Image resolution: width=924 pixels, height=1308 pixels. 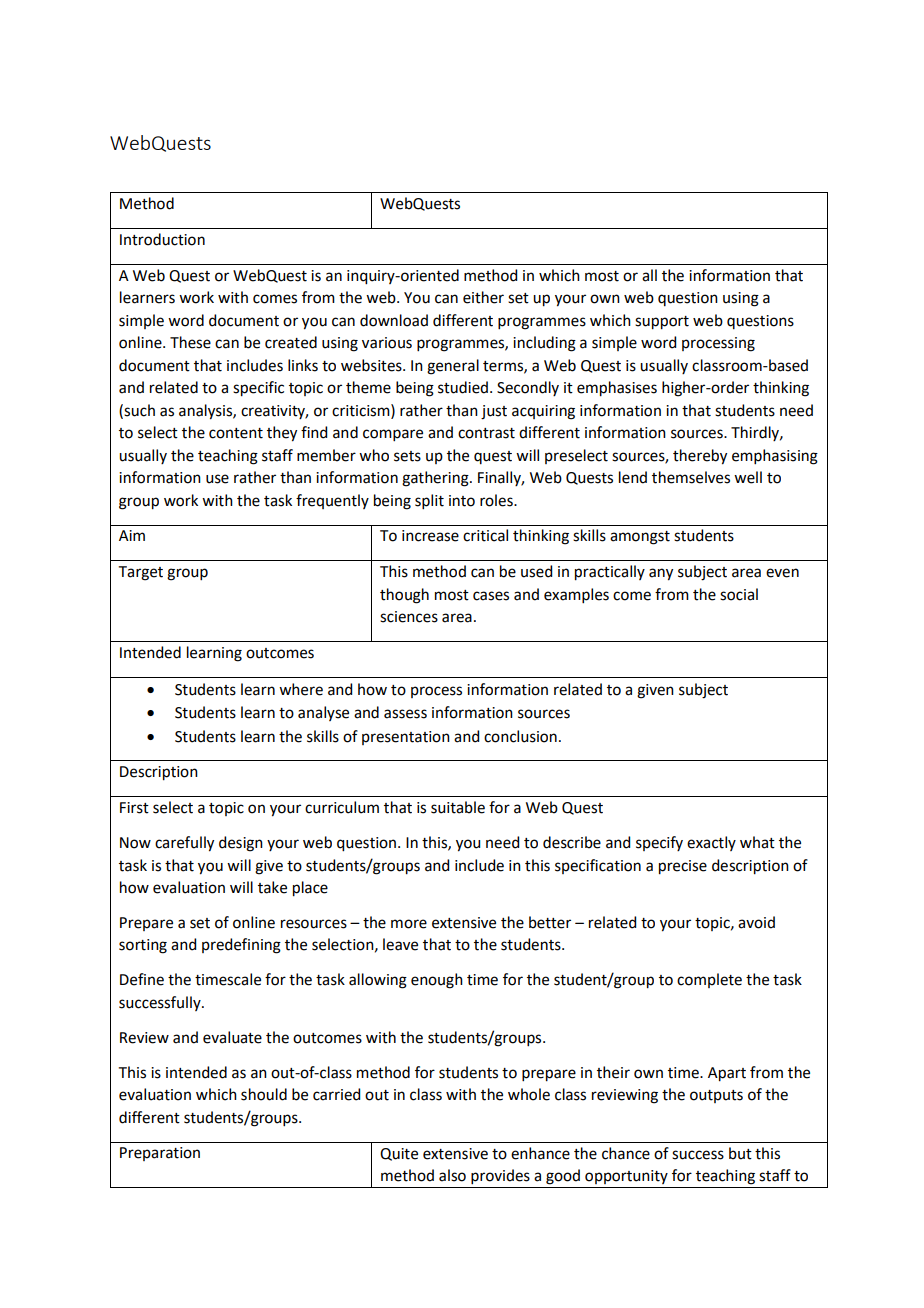 What do you see at coordinates (160, 1154) in the page?
I see `Preparation` at bounding box center [160, 1154].
